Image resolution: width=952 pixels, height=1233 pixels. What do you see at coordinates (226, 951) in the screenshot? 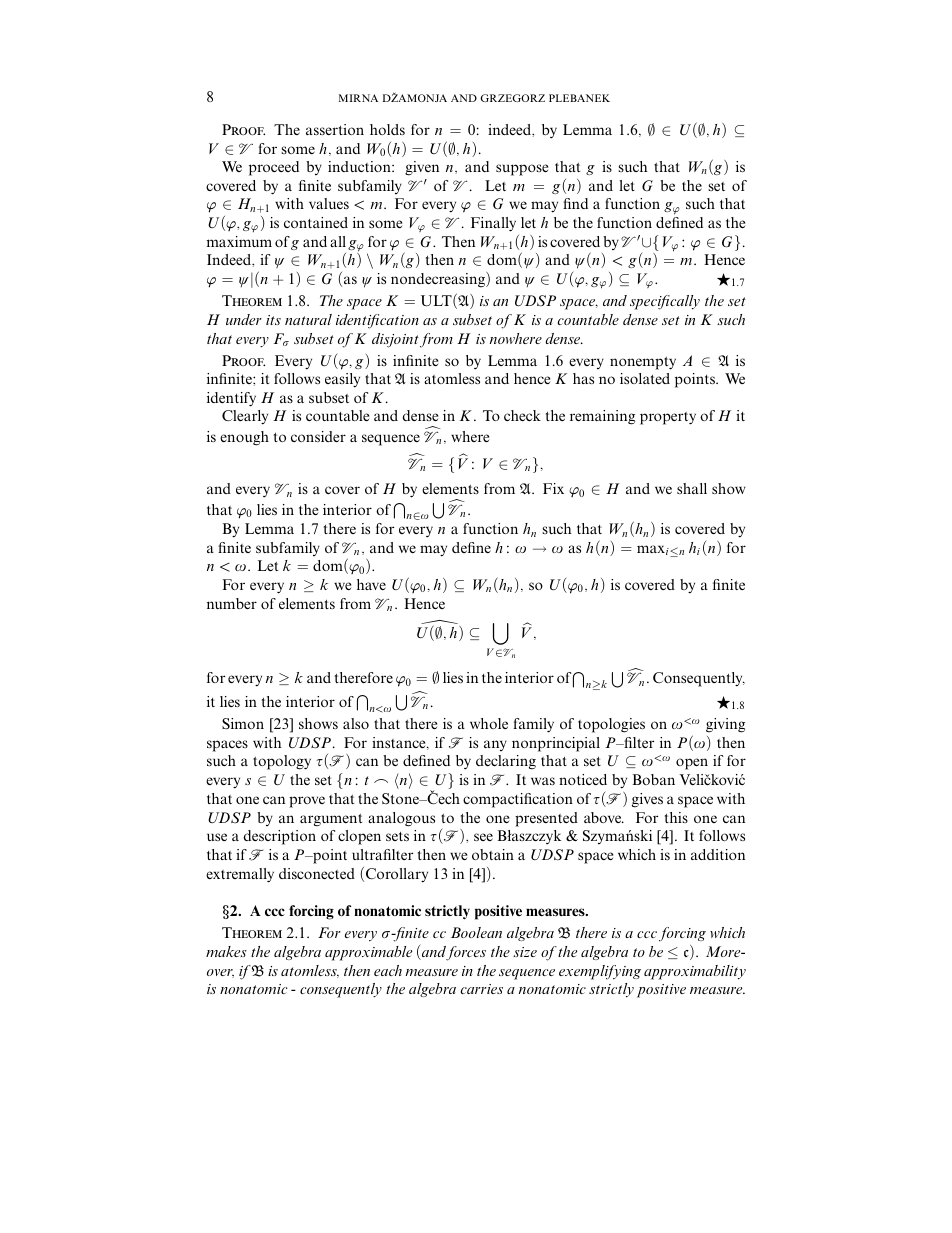
I see `makes` at bounding box center [226, 951].
